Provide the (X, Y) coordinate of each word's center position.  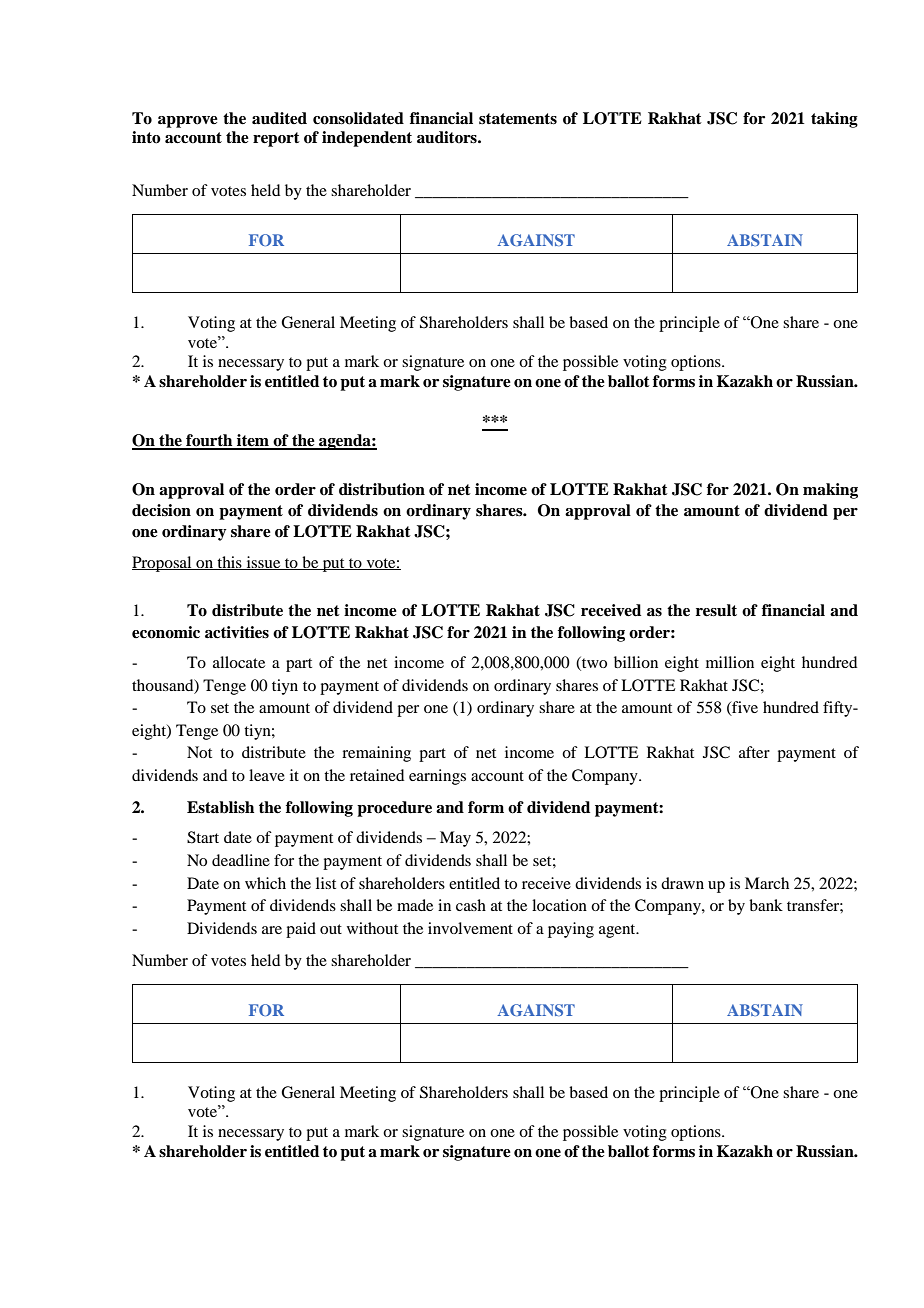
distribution (382, 489)
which (265, 883)
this (229, 563)
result (716, 610)
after (754, 752)
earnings (437, 777)
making (830, 491)
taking (834, 120)
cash (471, 905)
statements (518, 119)
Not (199, 752)
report (276, 139)
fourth (209, 441)
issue (263, 563)
